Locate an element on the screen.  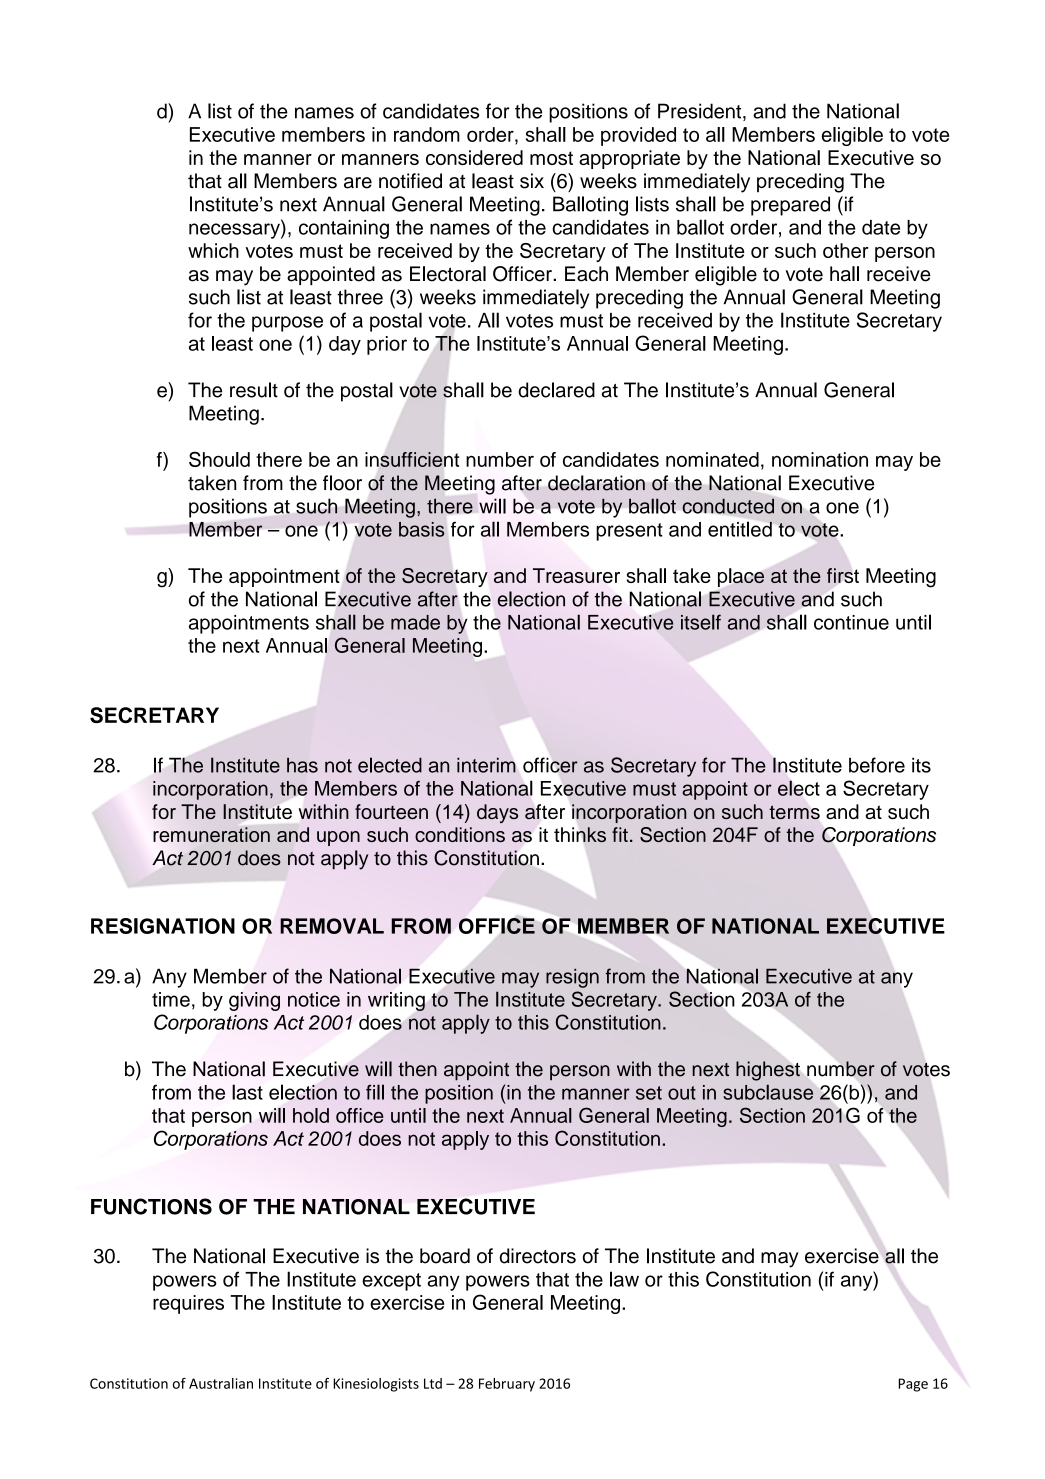
interim is located at coordinates (486, 765).
